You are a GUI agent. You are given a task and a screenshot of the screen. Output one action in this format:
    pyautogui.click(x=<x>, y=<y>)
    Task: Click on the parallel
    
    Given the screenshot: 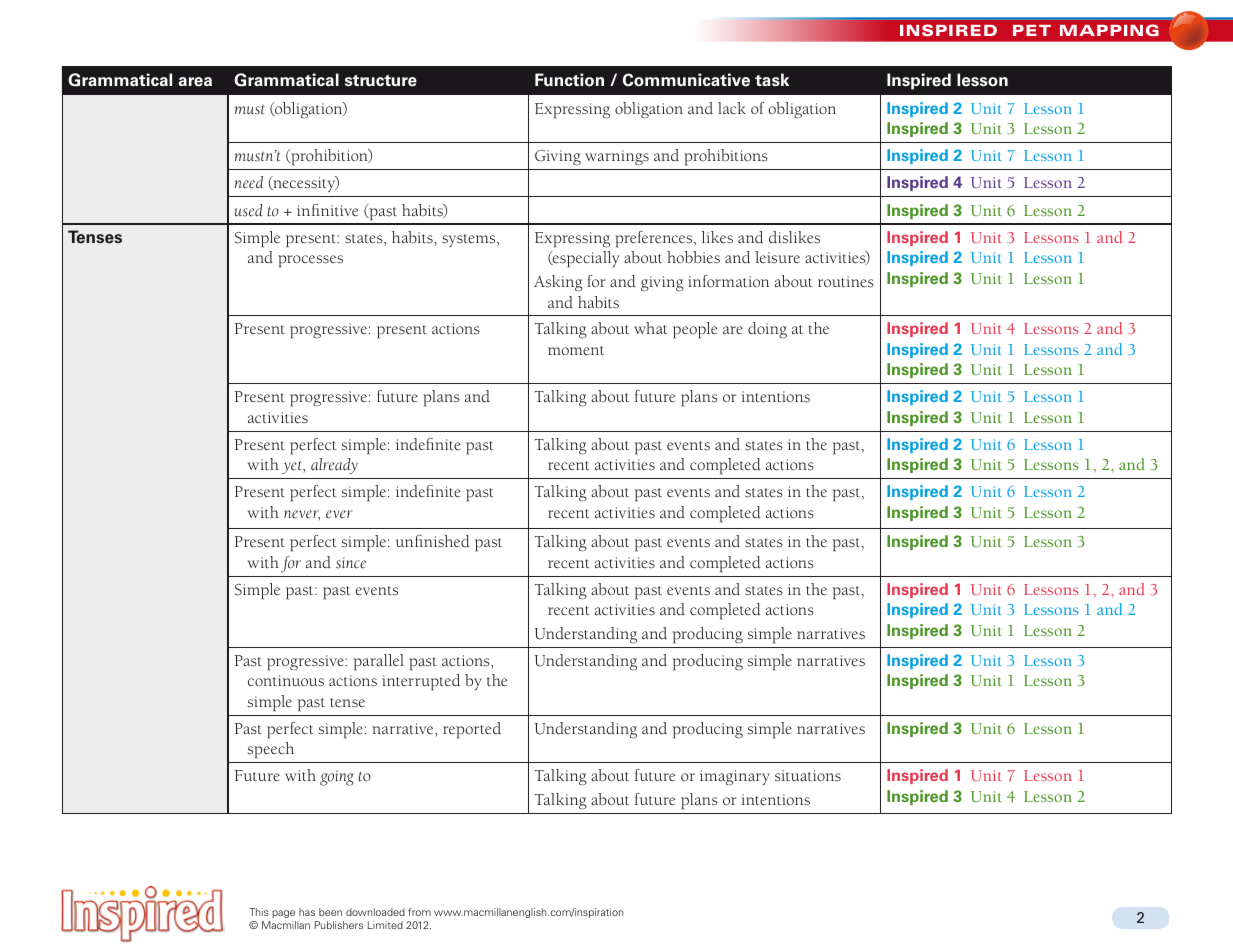 What is the action you would take?
    pyautogui.click(x=379, y=662)
